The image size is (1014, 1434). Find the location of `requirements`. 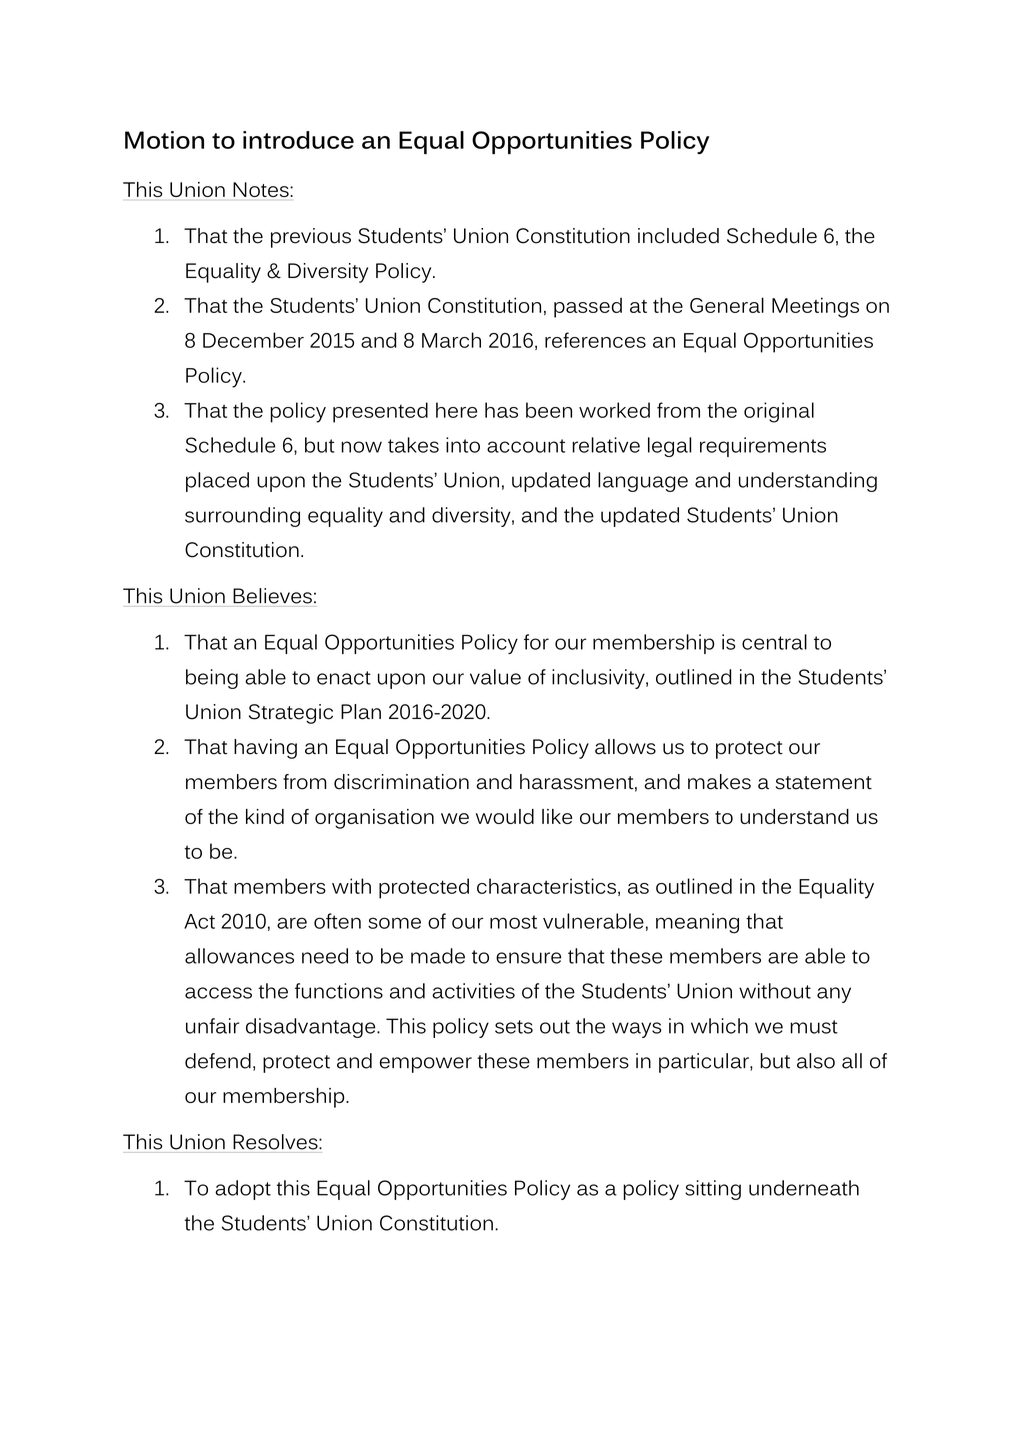

requirements is located at coordinates (763, 447).
